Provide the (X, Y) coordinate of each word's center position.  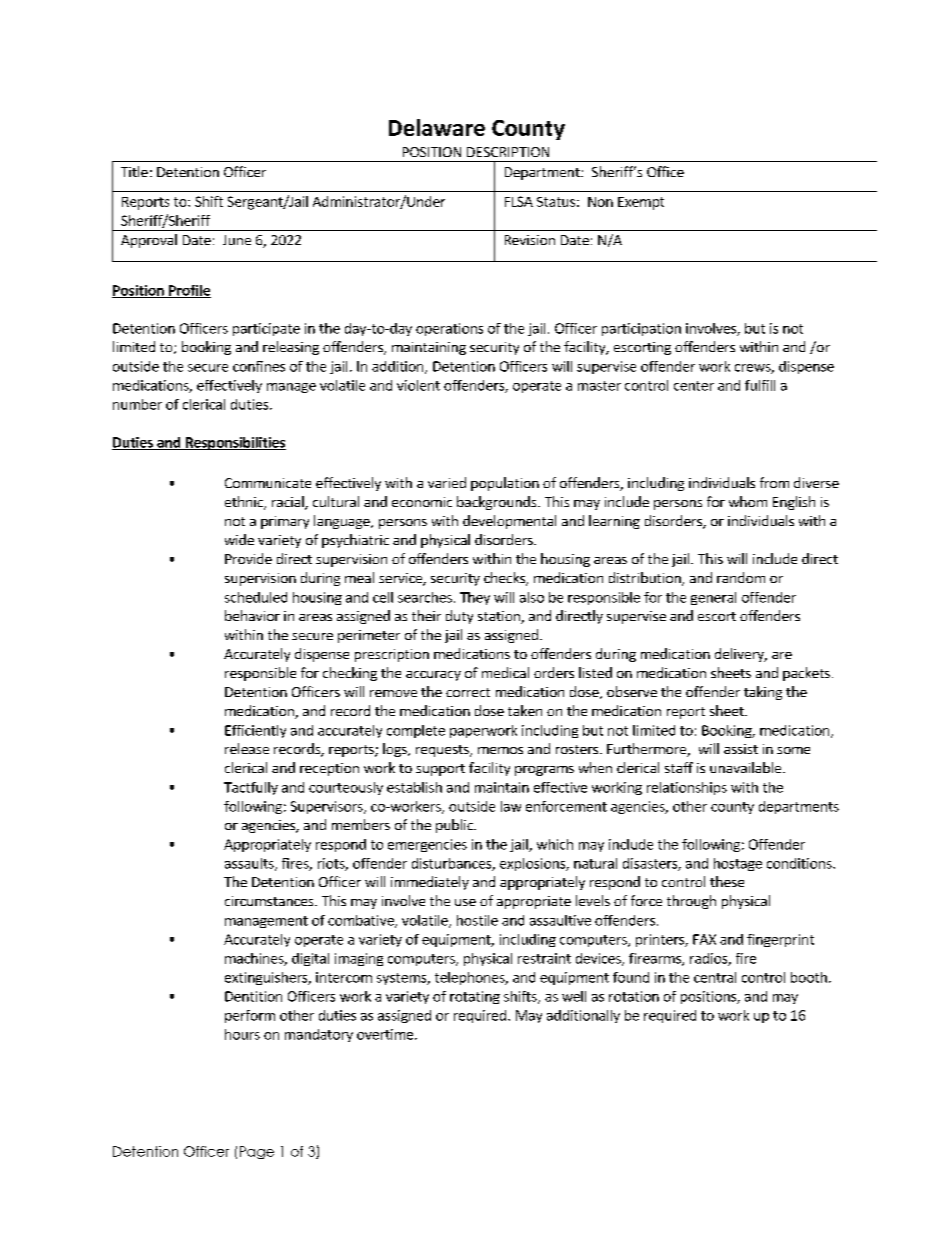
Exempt (641, 203)
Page (257, 1152)
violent (418, 385)
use (465, 902)
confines (259, 366)
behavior (252, 615)
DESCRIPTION (508, 152)
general (713, 598)
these (727, 881)
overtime (385, 1034)
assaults (250, 864)
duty (459, 617)
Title (134, 171)
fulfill (760, 385)
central (715, 977)
